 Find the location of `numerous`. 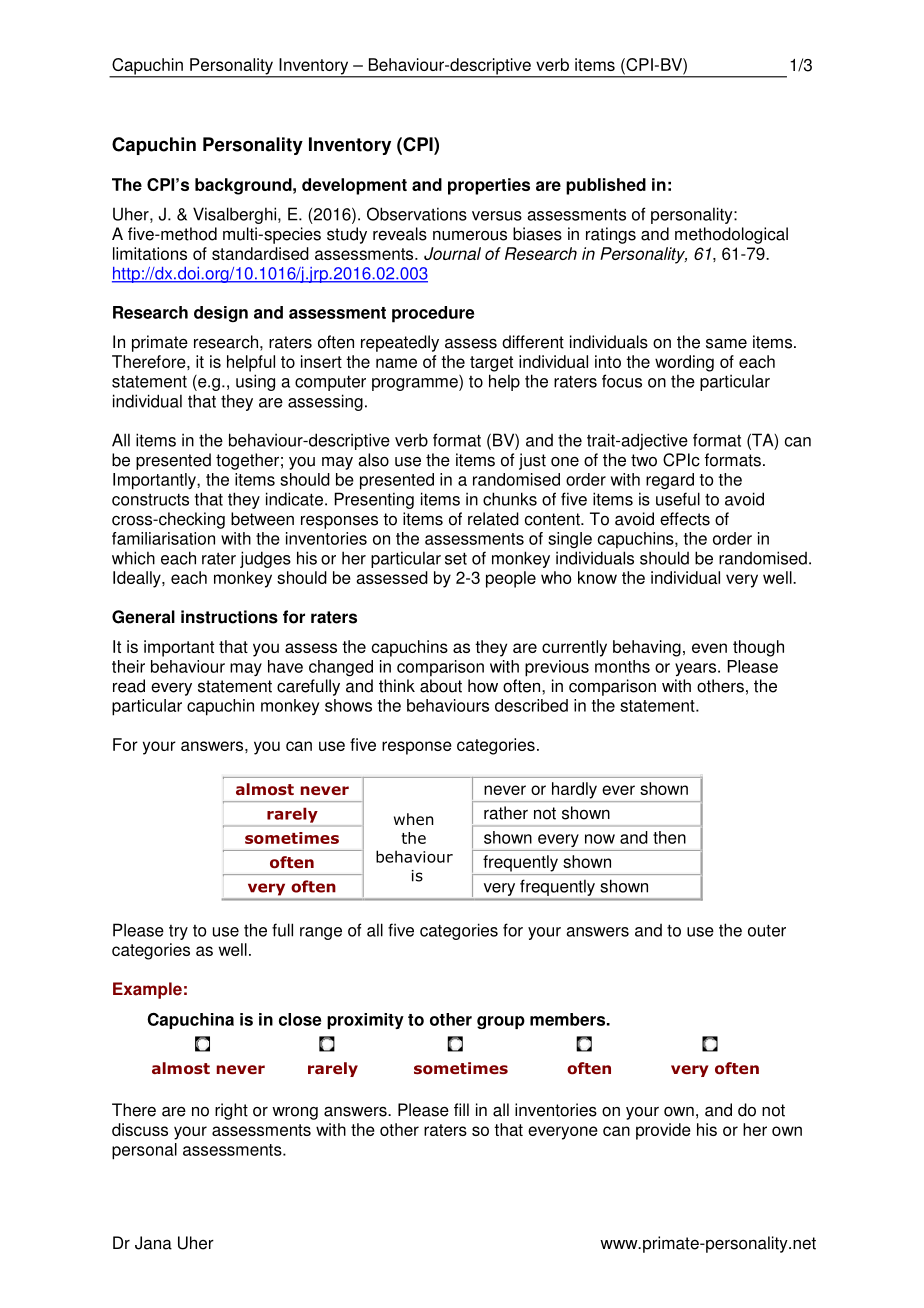

numerous is located at coordinates (470, 235).
